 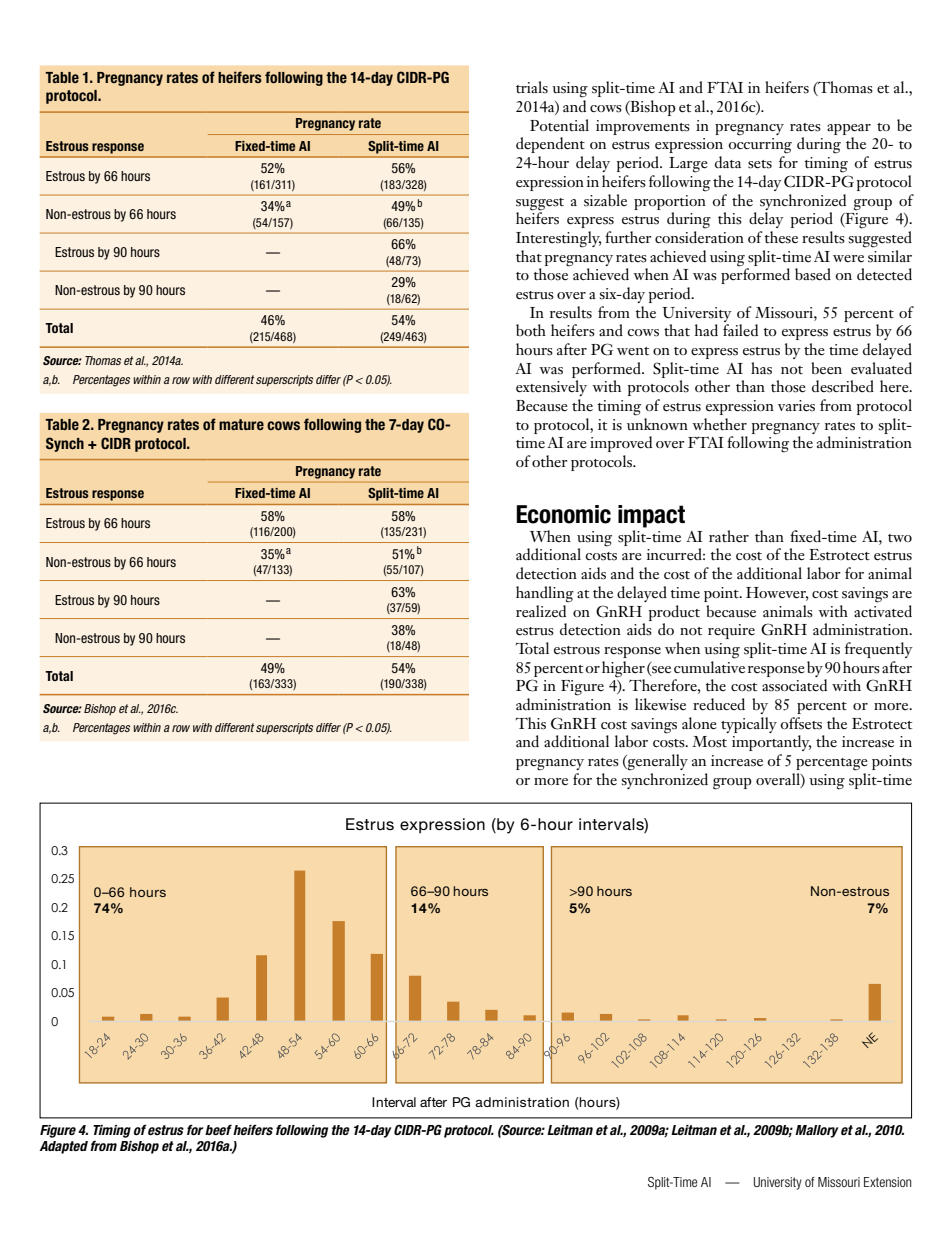 What do you see at coordinates (218, 1129) in the page?
I see `beef` at bounding box center [218, 1129].
